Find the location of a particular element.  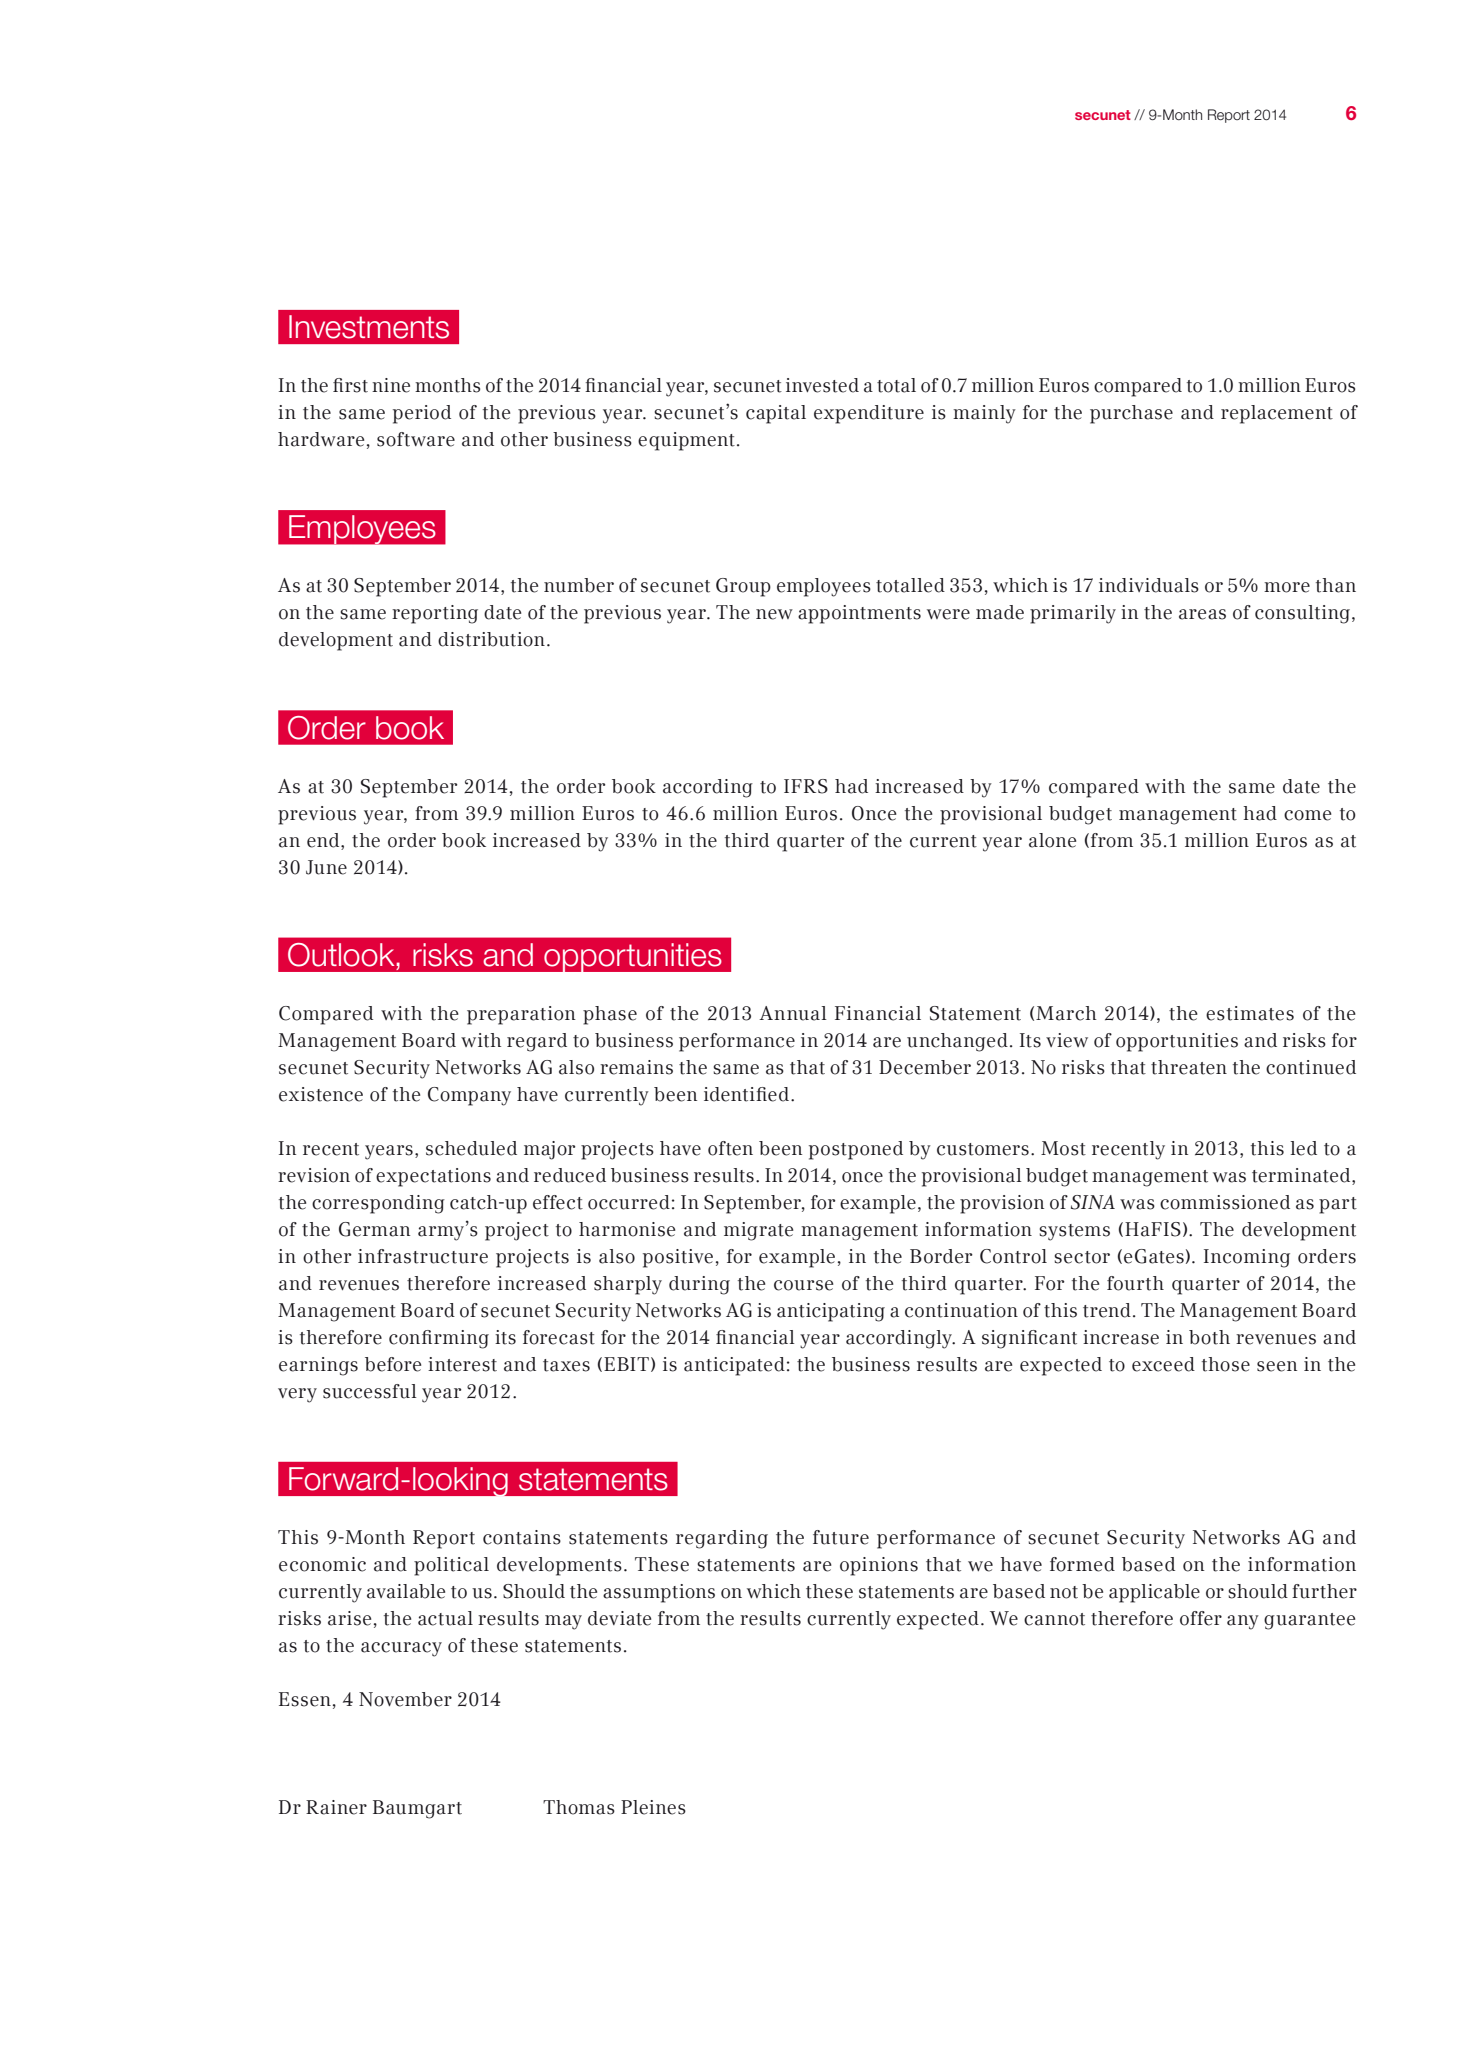

invested is located at coordinates (822, 385).
